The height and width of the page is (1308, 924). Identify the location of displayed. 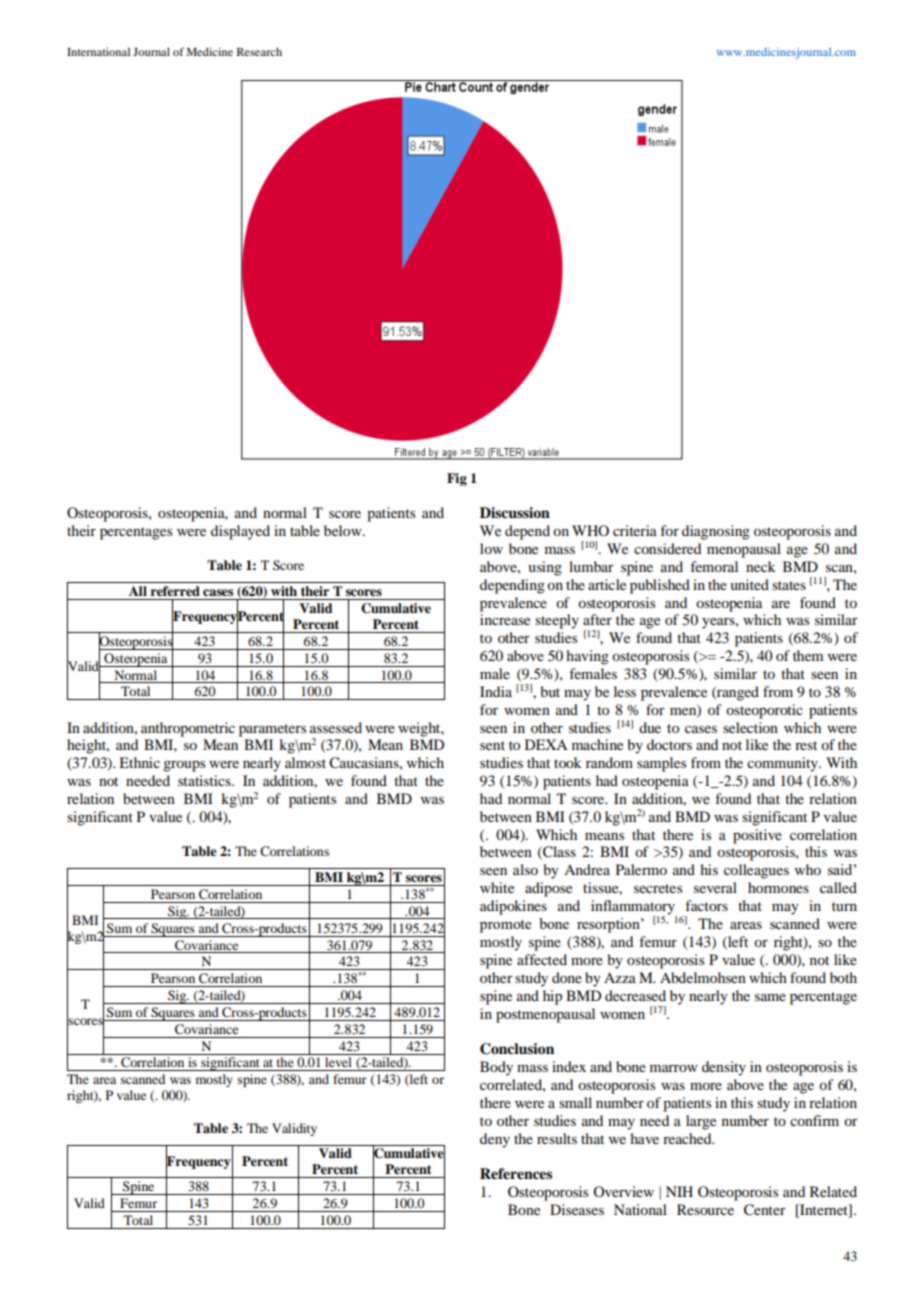
(240, 532).
